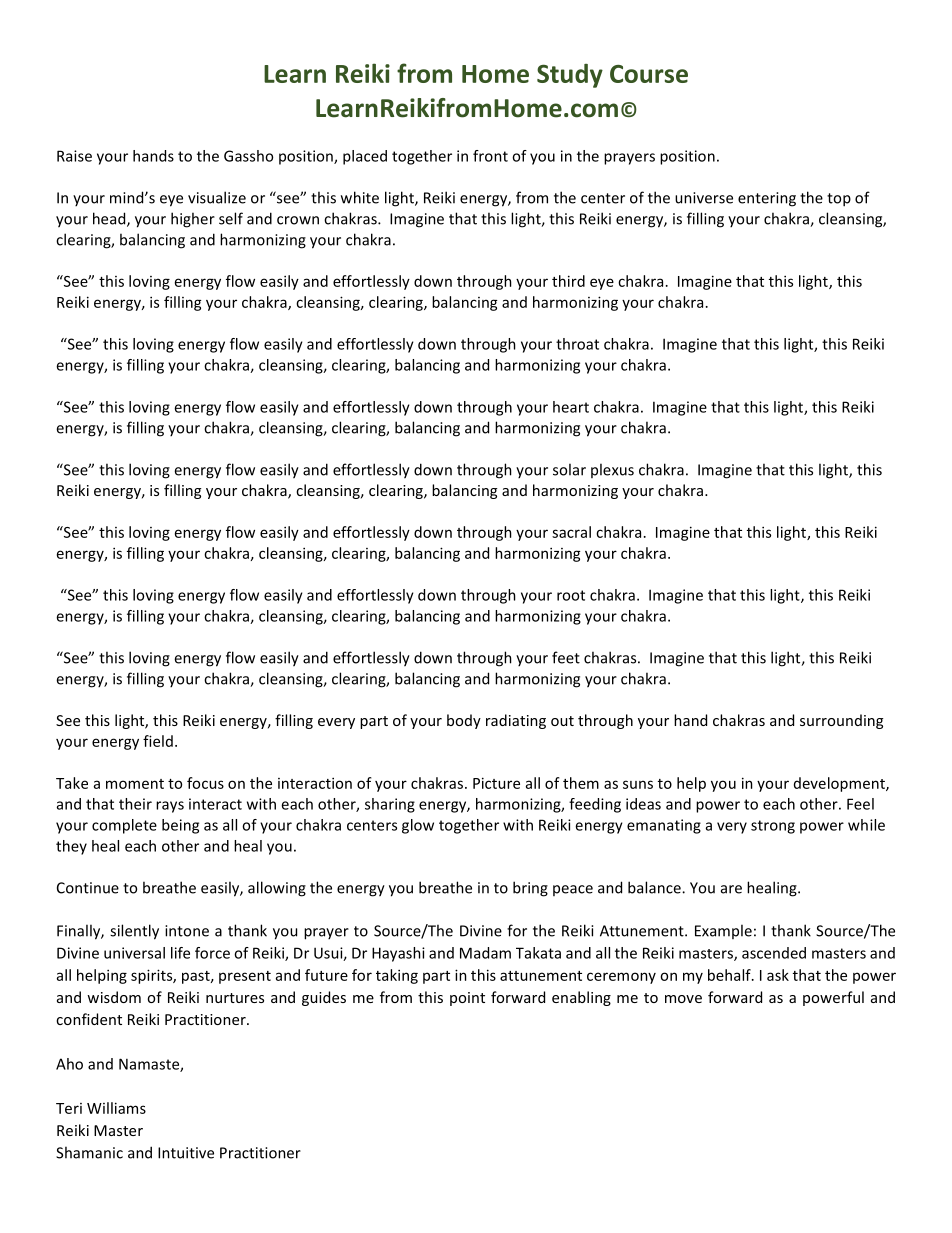 This screenshot has width=952, height=1233. What do you see at coordinates (568, 281) in the screenshot?
I see `third` at bounding box center [568, 281].
